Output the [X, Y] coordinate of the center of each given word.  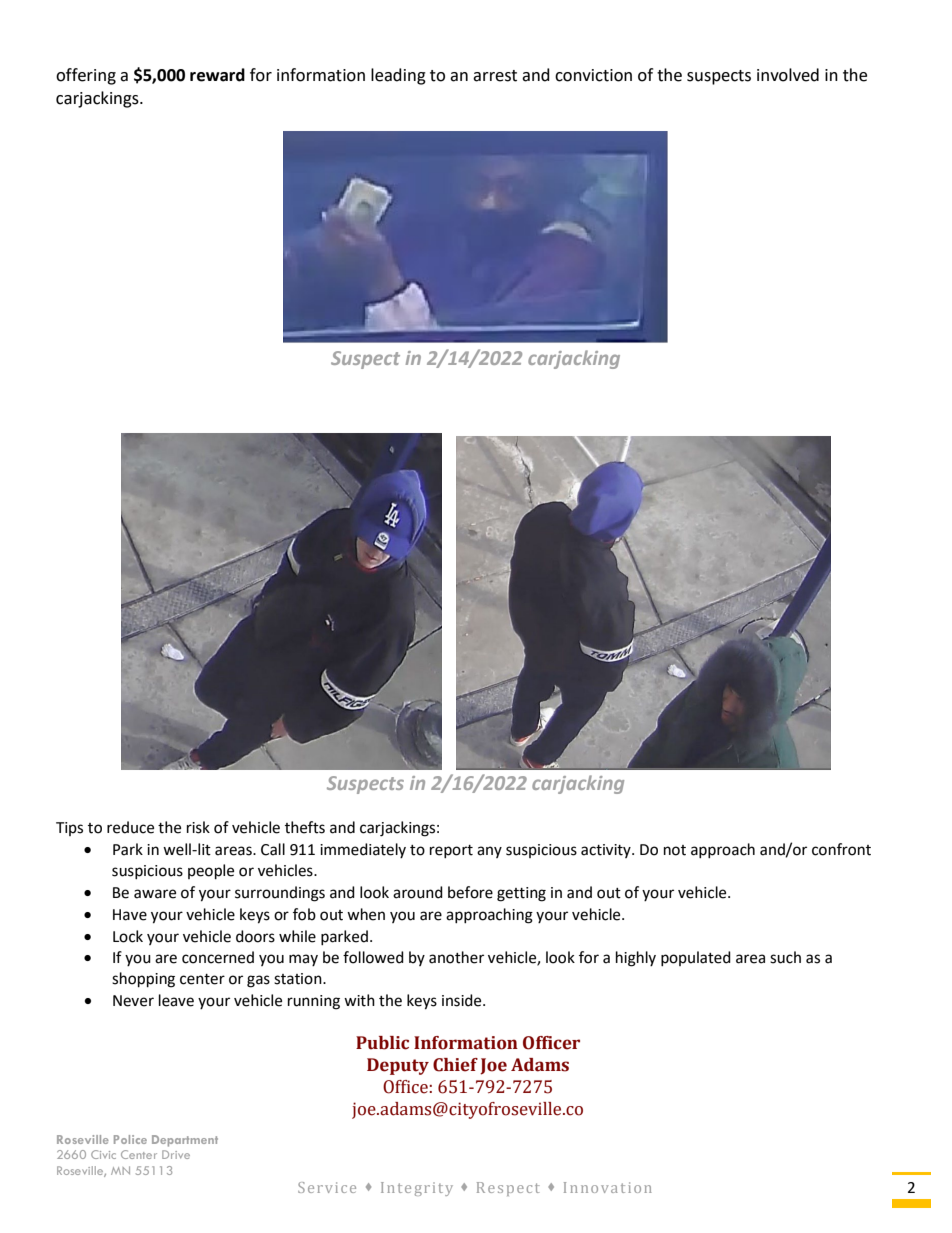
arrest [495, 76]
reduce [130, 827]
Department [185, 1141]
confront [841, 849]
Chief [455, 1065]
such [785, 957]
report [451, 851]
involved [788, 75]
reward [217, 75]
